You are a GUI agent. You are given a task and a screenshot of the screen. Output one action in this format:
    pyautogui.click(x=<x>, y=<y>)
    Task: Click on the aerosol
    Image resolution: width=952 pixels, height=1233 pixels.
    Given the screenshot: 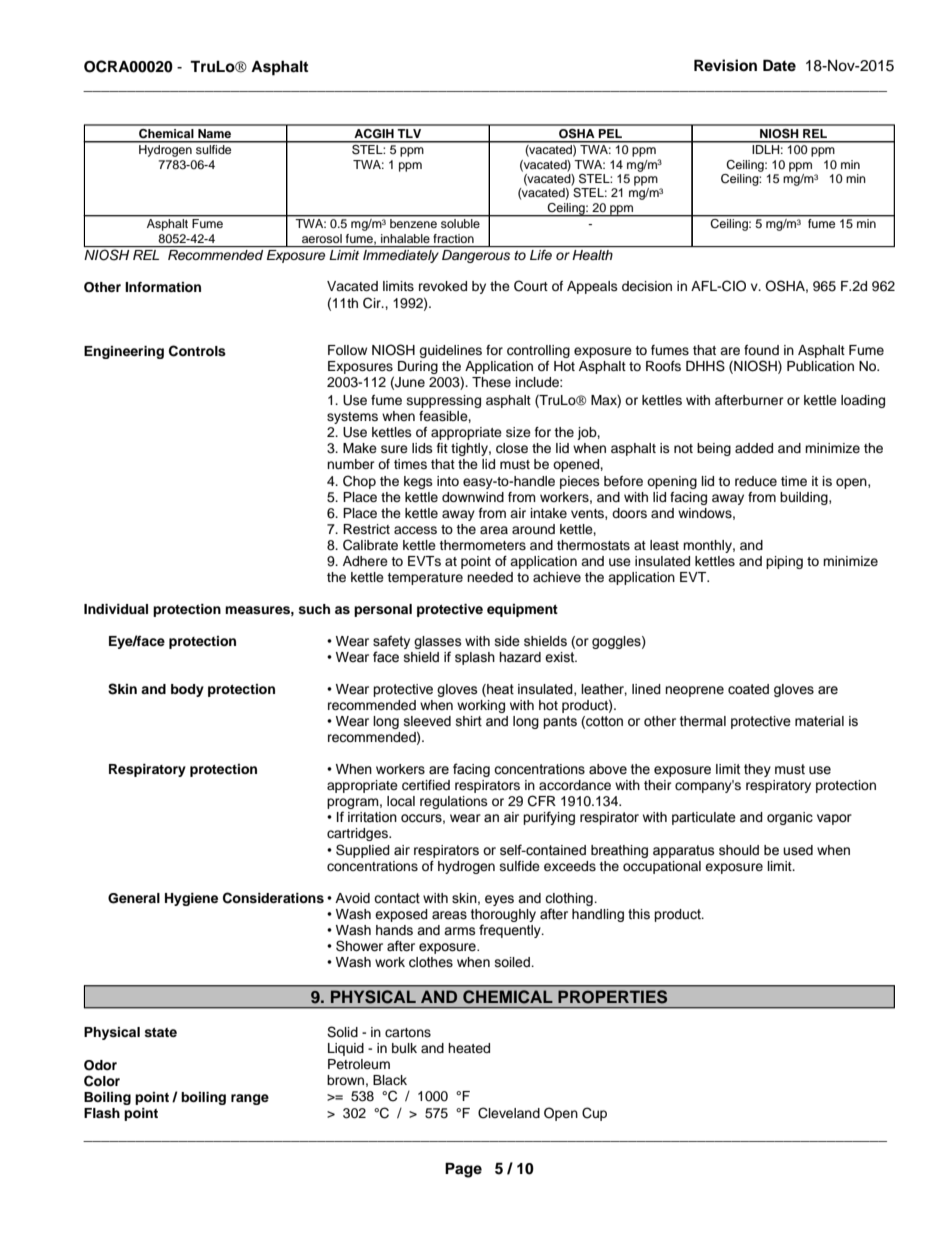 What is the action you would take?
    pyautogui.click(x=322, y=238)
